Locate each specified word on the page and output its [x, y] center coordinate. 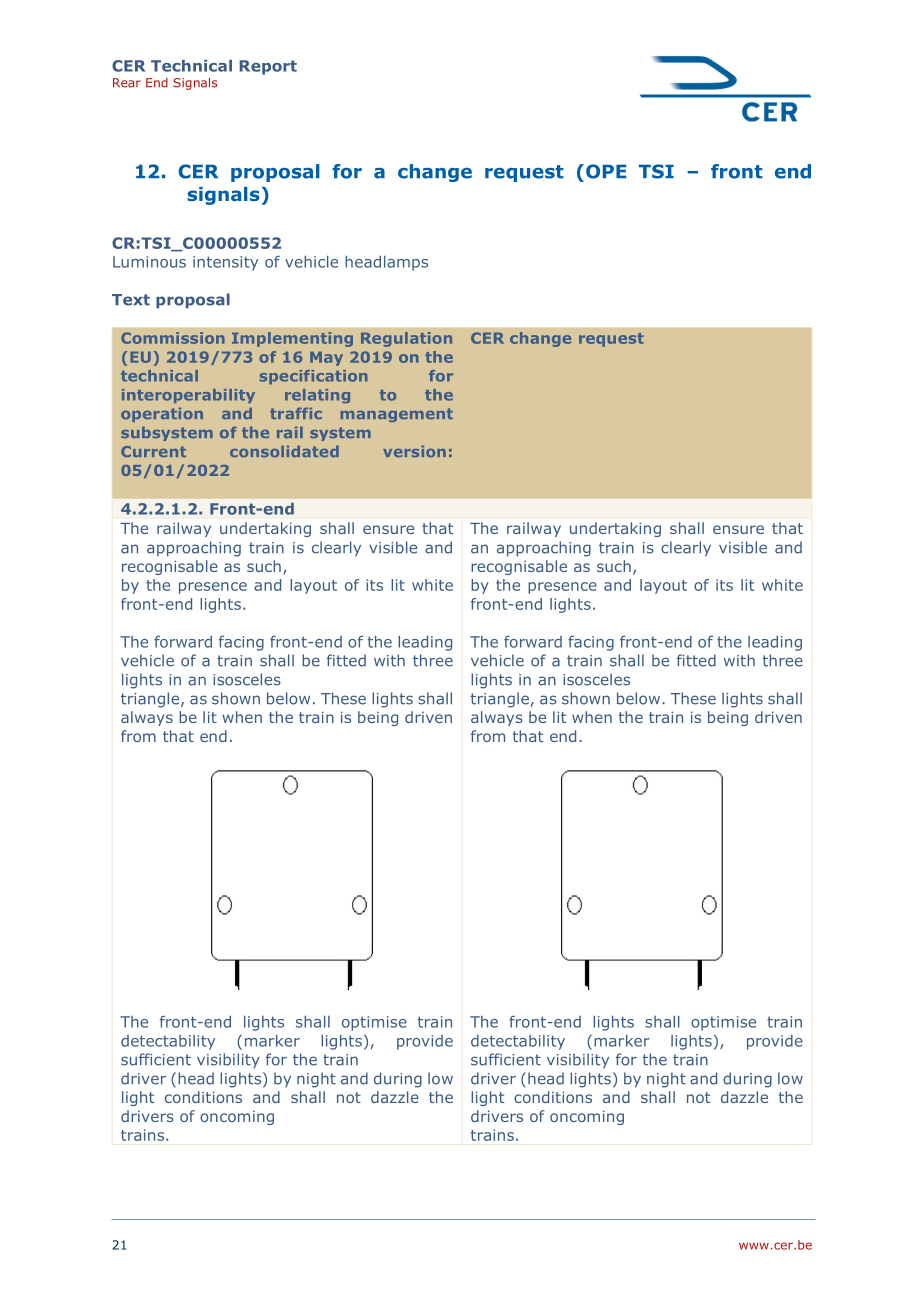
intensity [225, 263]
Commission [173, 338]
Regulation [406, 339]
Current [153, 451]
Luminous [149, 262]
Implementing [292, 339]
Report [268, 67]
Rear [127, 83]
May [326, 358]
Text [131, 300]
